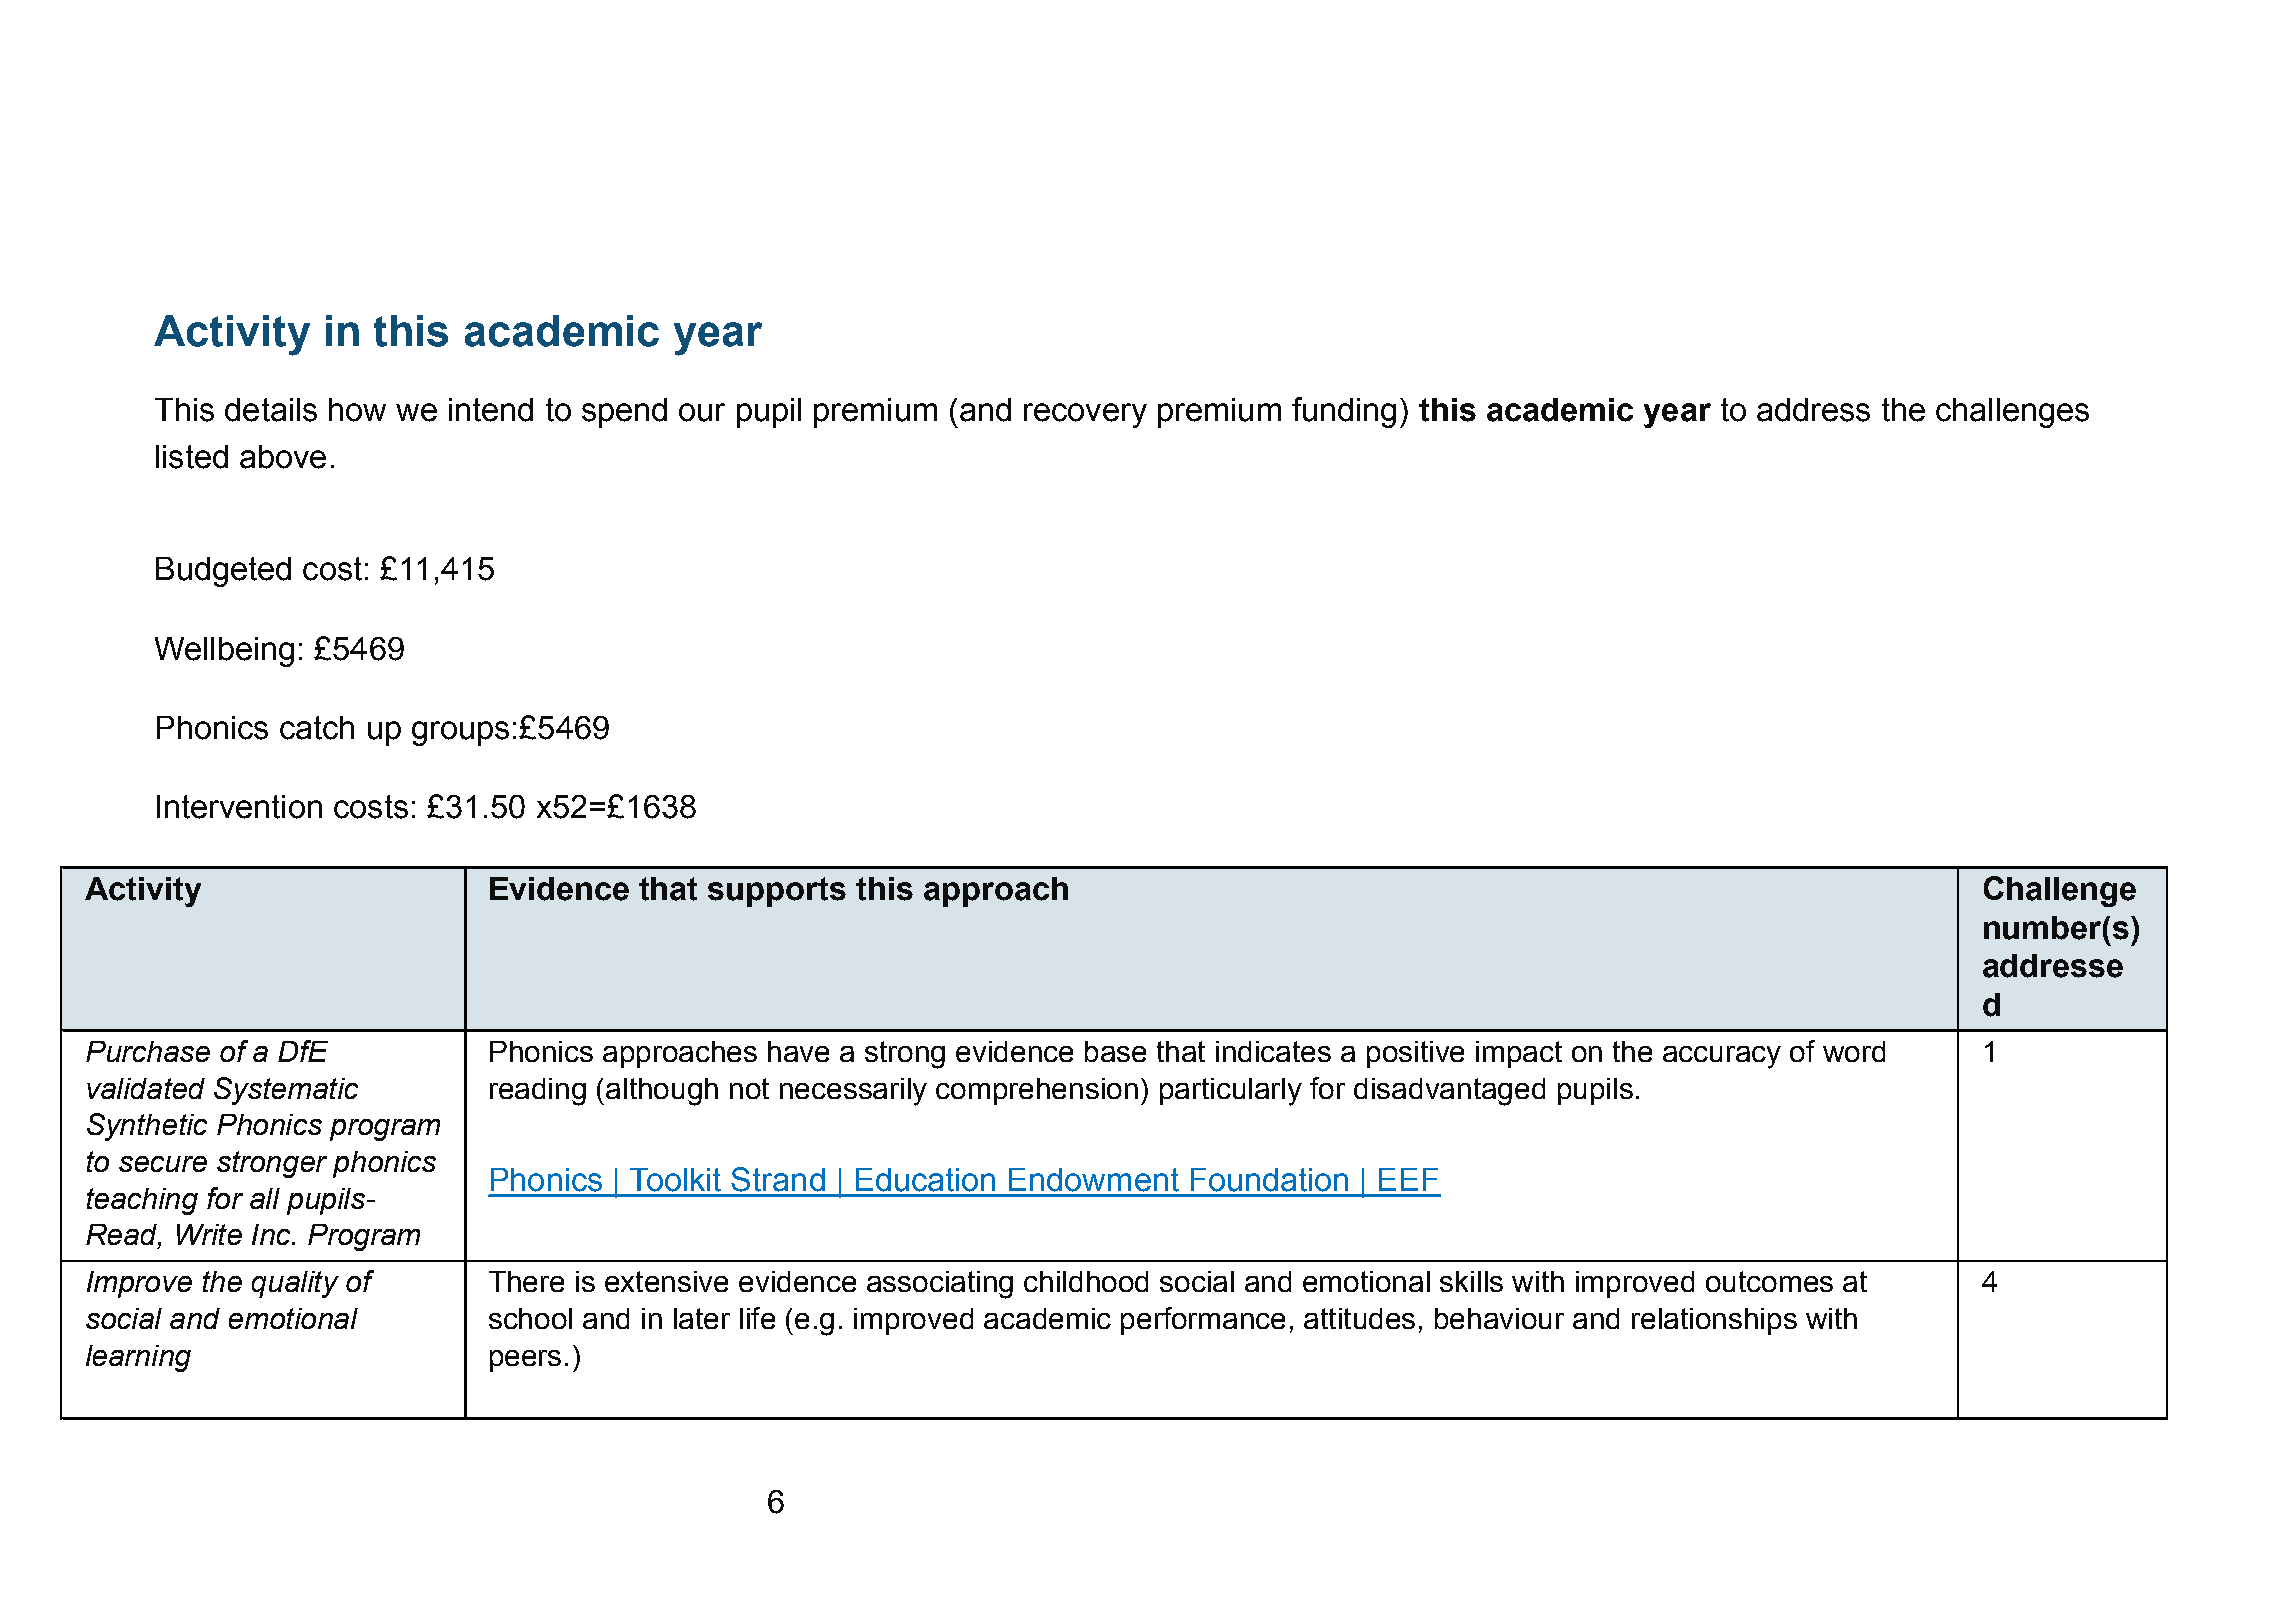  What do you see at coordinates (317, 728) in the screenshot?
I see `catch` at bounding box center [317, 728].
